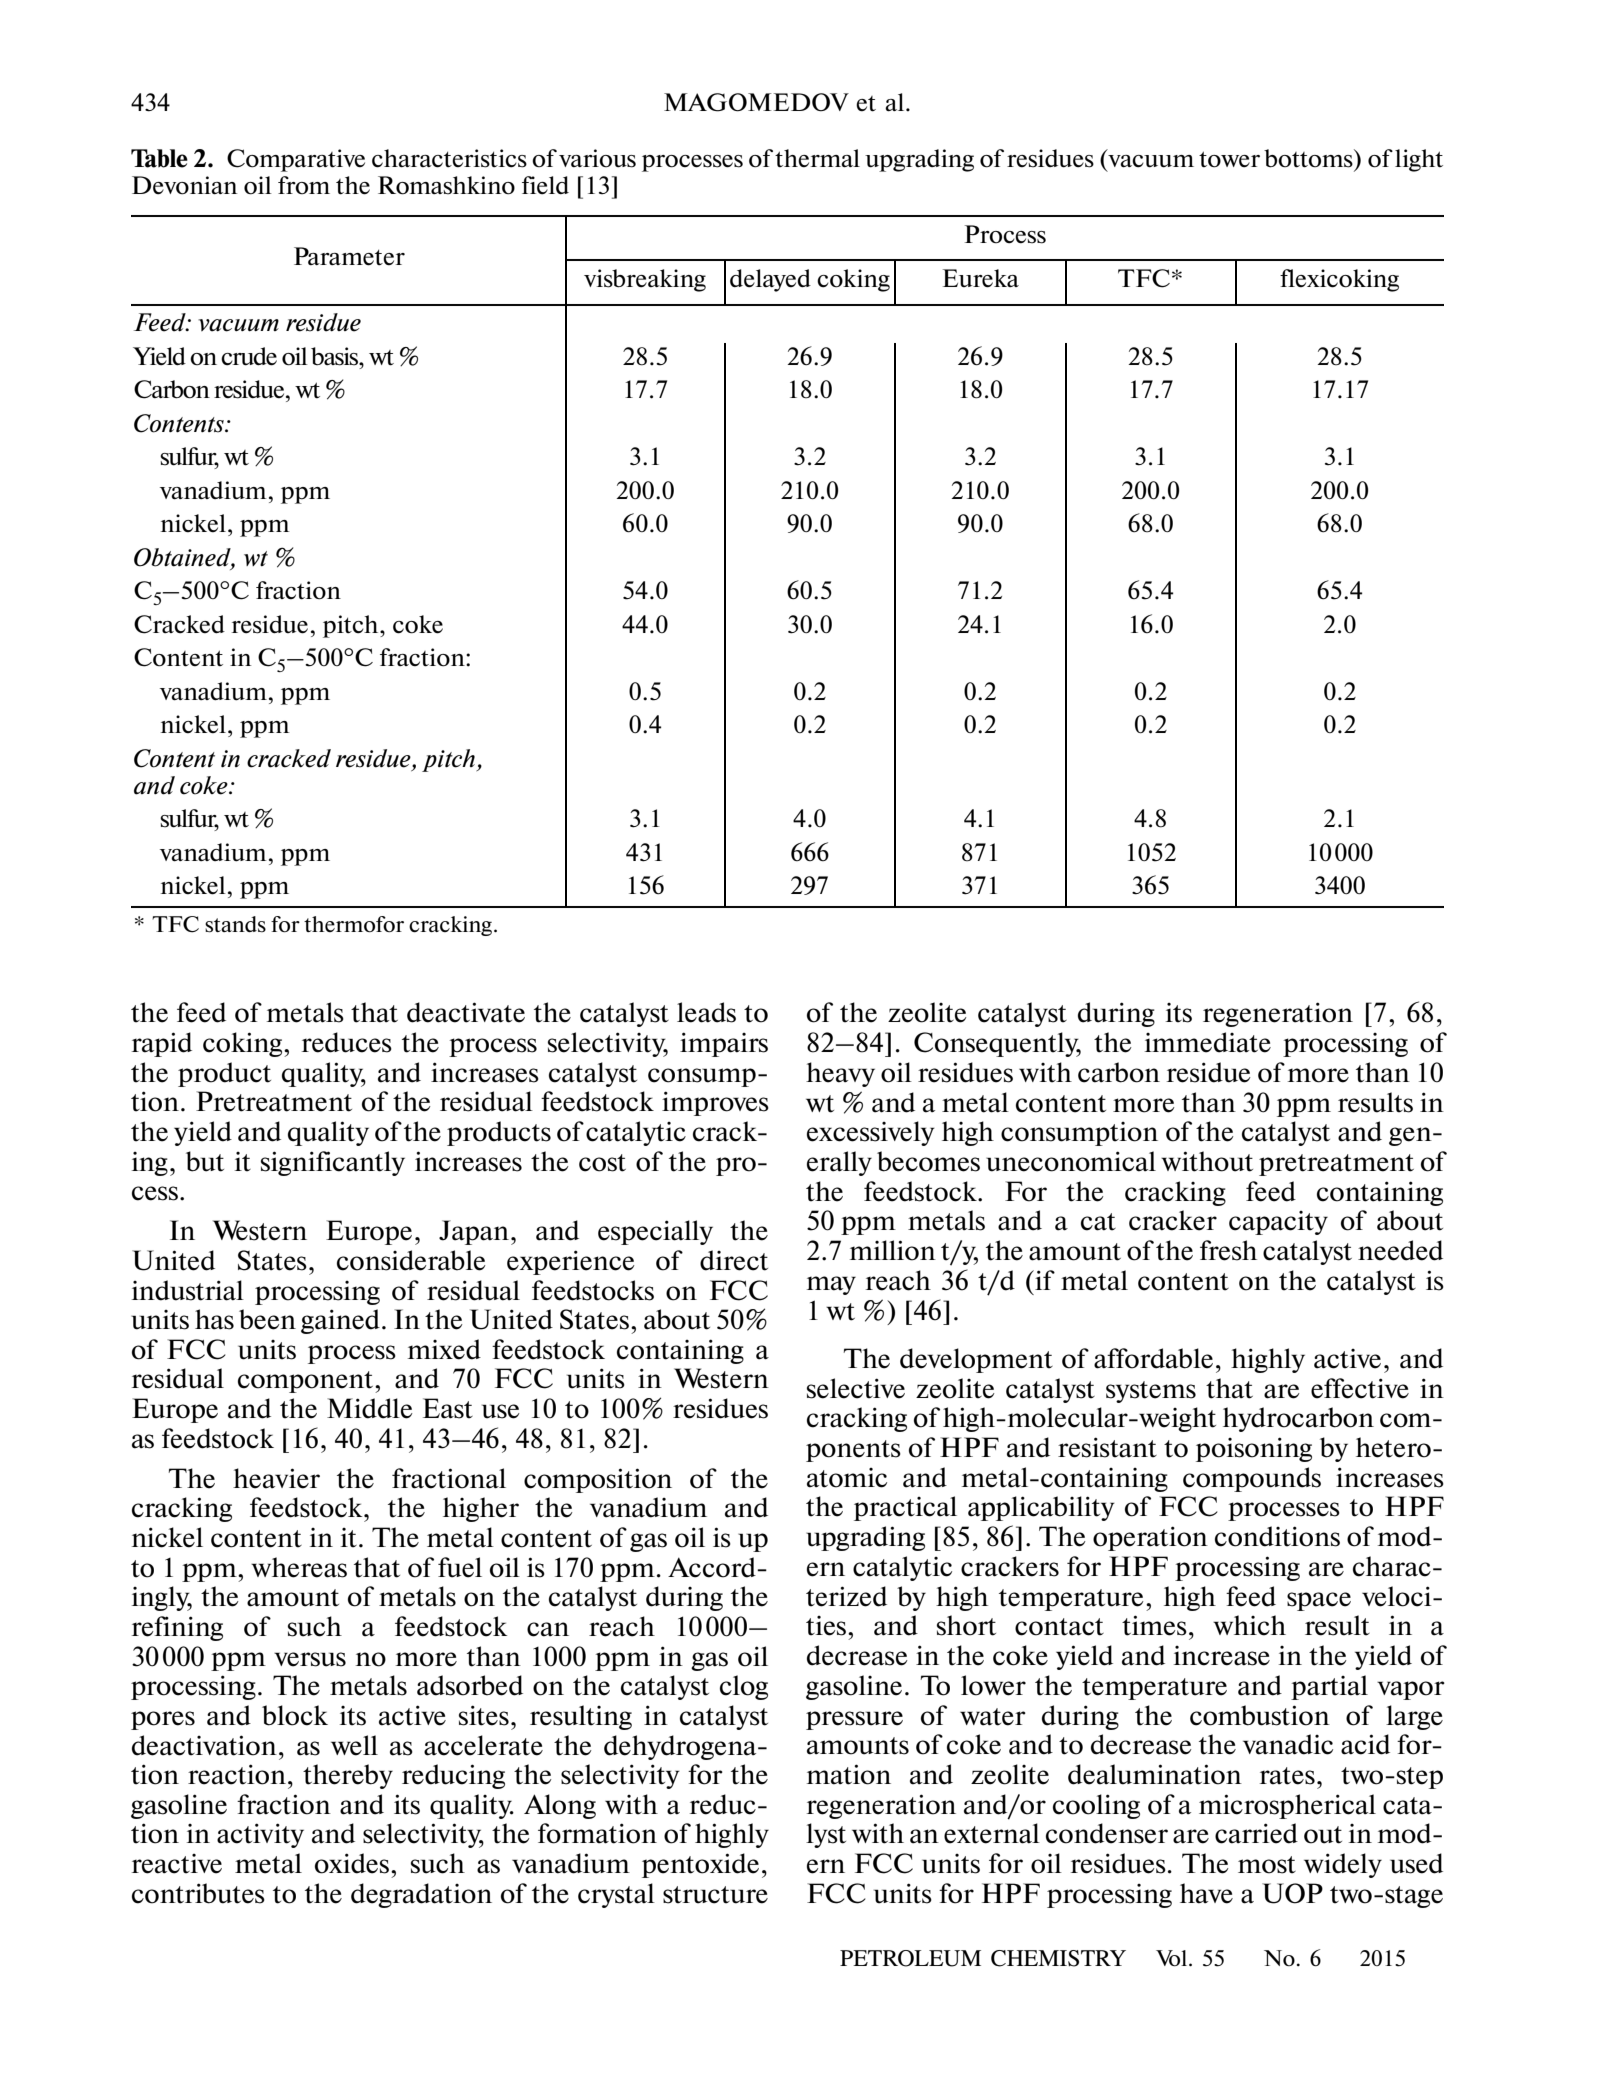 This screenshot has height=2095, width=1619. I want to click on tower, so click(1229, 159).
